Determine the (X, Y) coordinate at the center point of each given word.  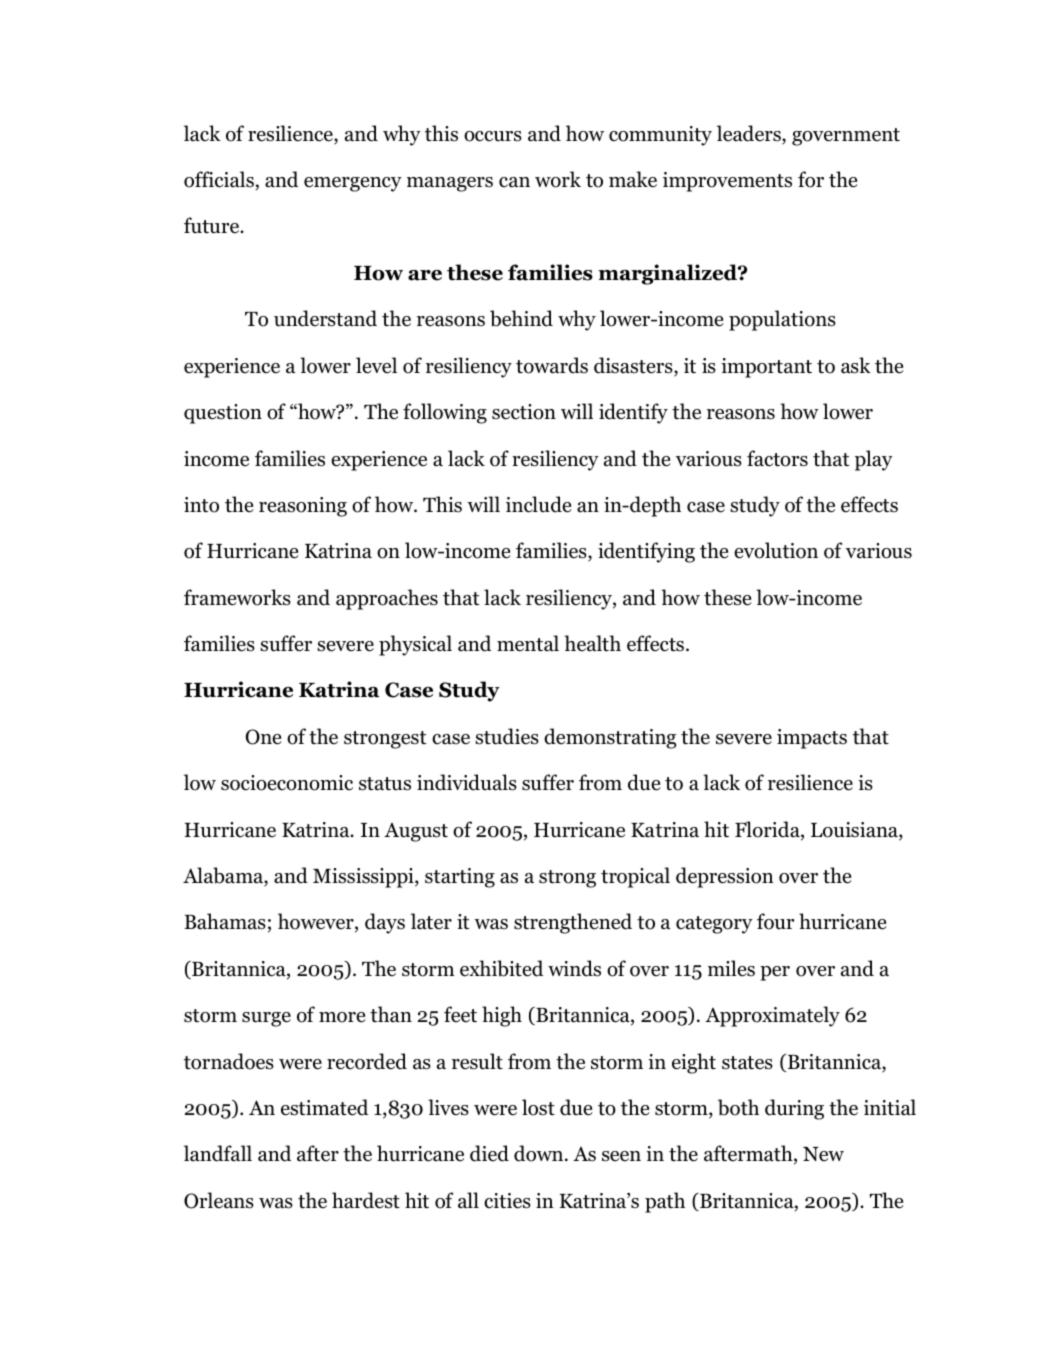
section (524, 412)
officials (219, 179)
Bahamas (225, 921)
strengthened (573, 923)
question (223, 414)
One (263, 737)
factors (777, 458)
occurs (493, 136)
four (775, 921)
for (811, 179)
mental (528, 643)
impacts (812, 739)
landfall (218, 1153)
